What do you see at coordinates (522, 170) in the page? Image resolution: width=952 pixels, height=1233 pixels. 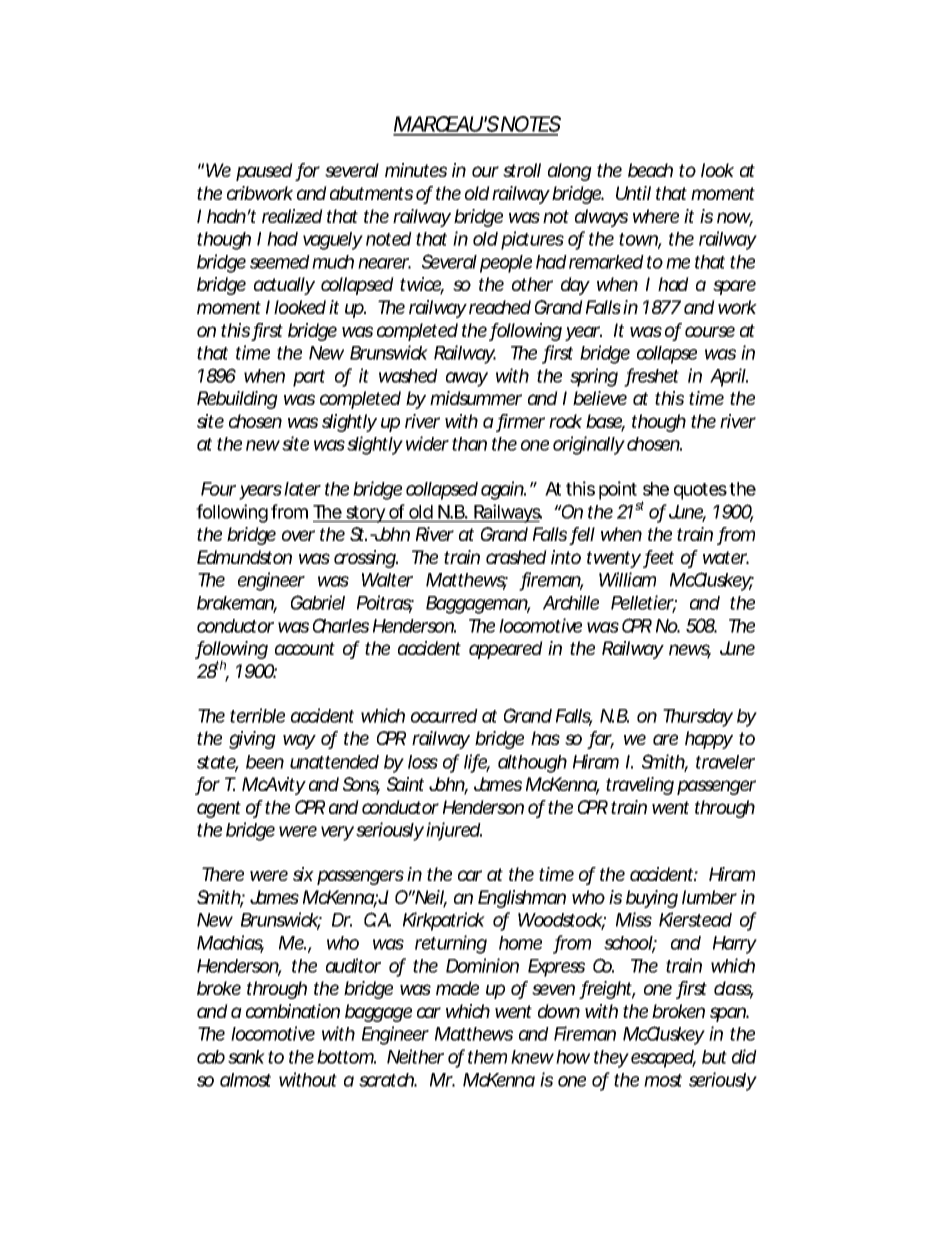 I see `stroll` at bounding box center [522, 170].
